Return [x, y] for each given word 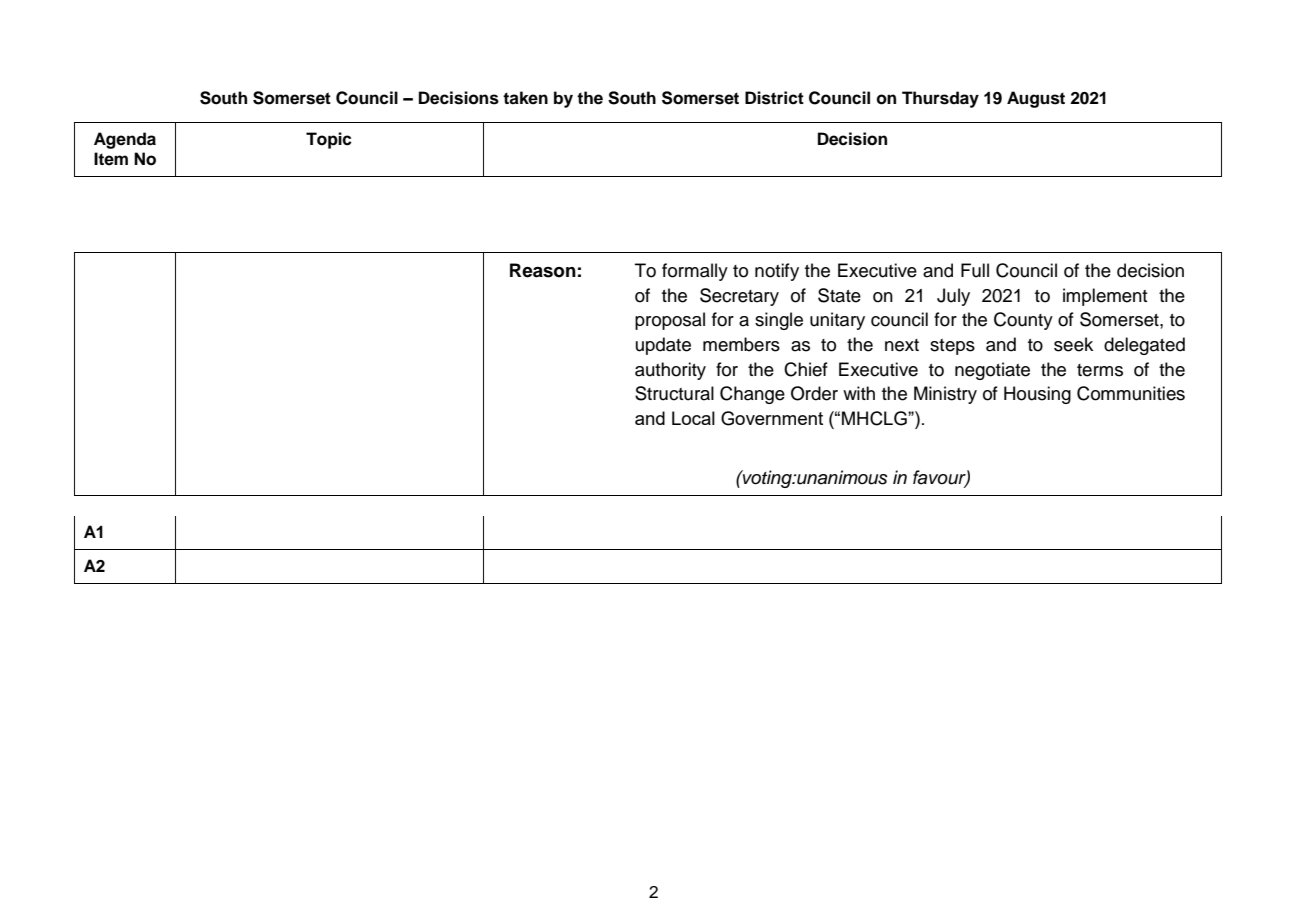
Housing [1037, 395]
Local [693, 418]
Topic [329, 140]
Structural [674, 393]
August [1036, 99]
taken [525, 98]
